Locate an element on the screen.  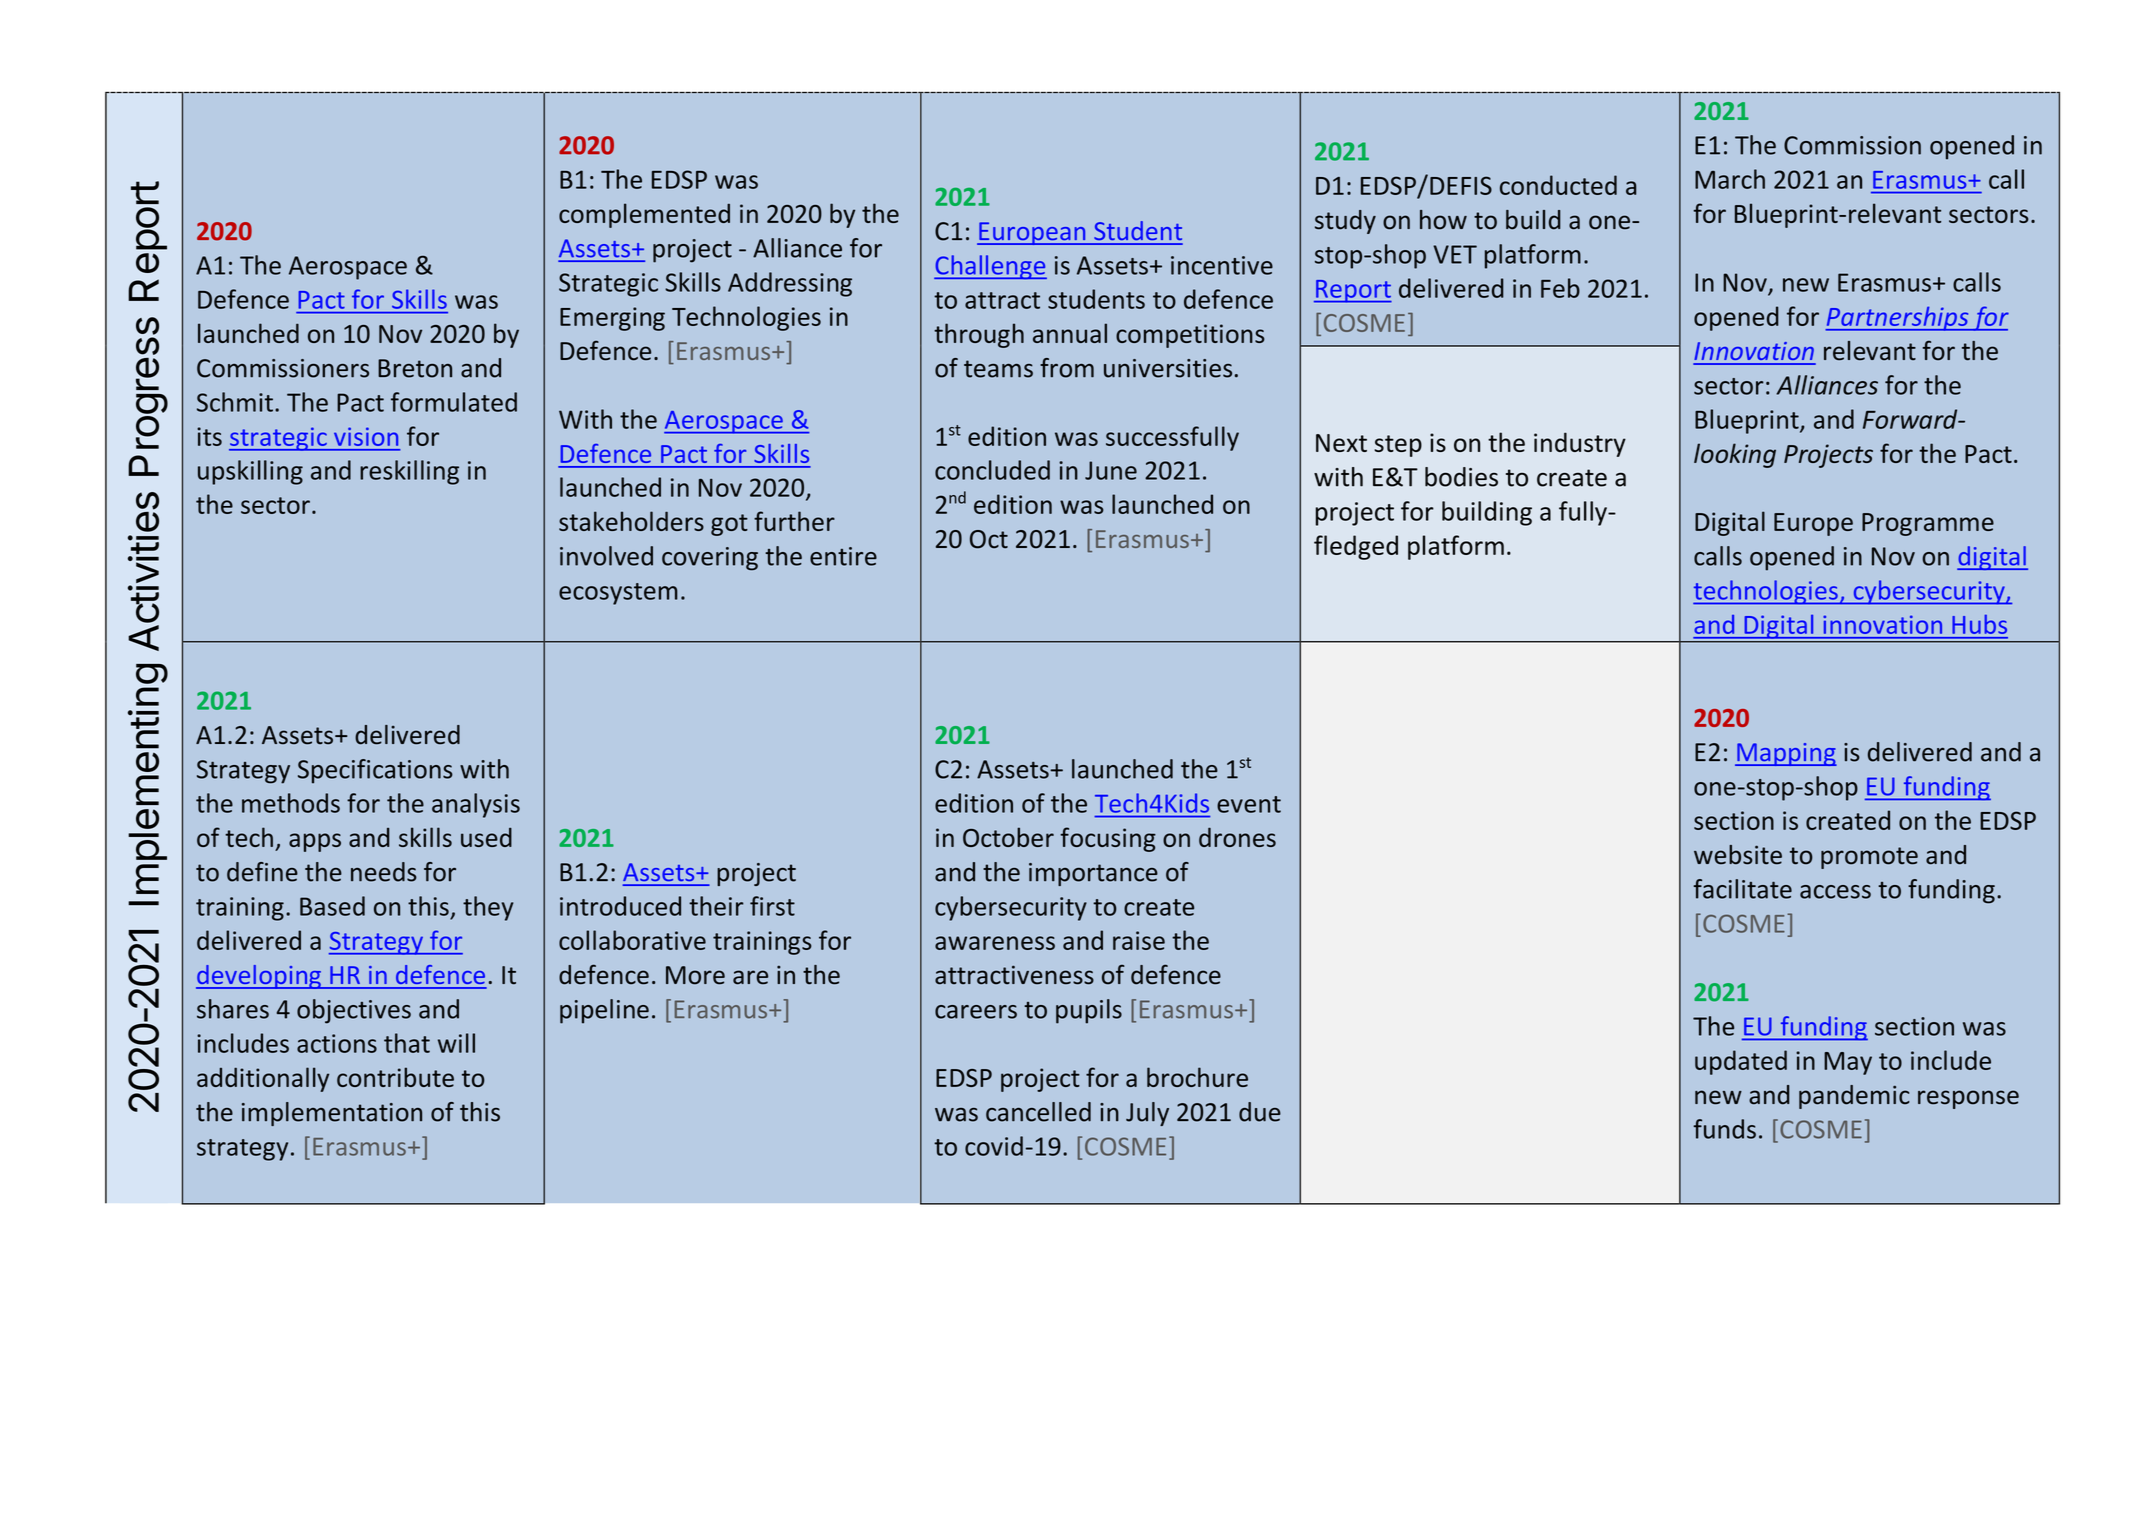
focusing is located at coordinates (1108, 839).
